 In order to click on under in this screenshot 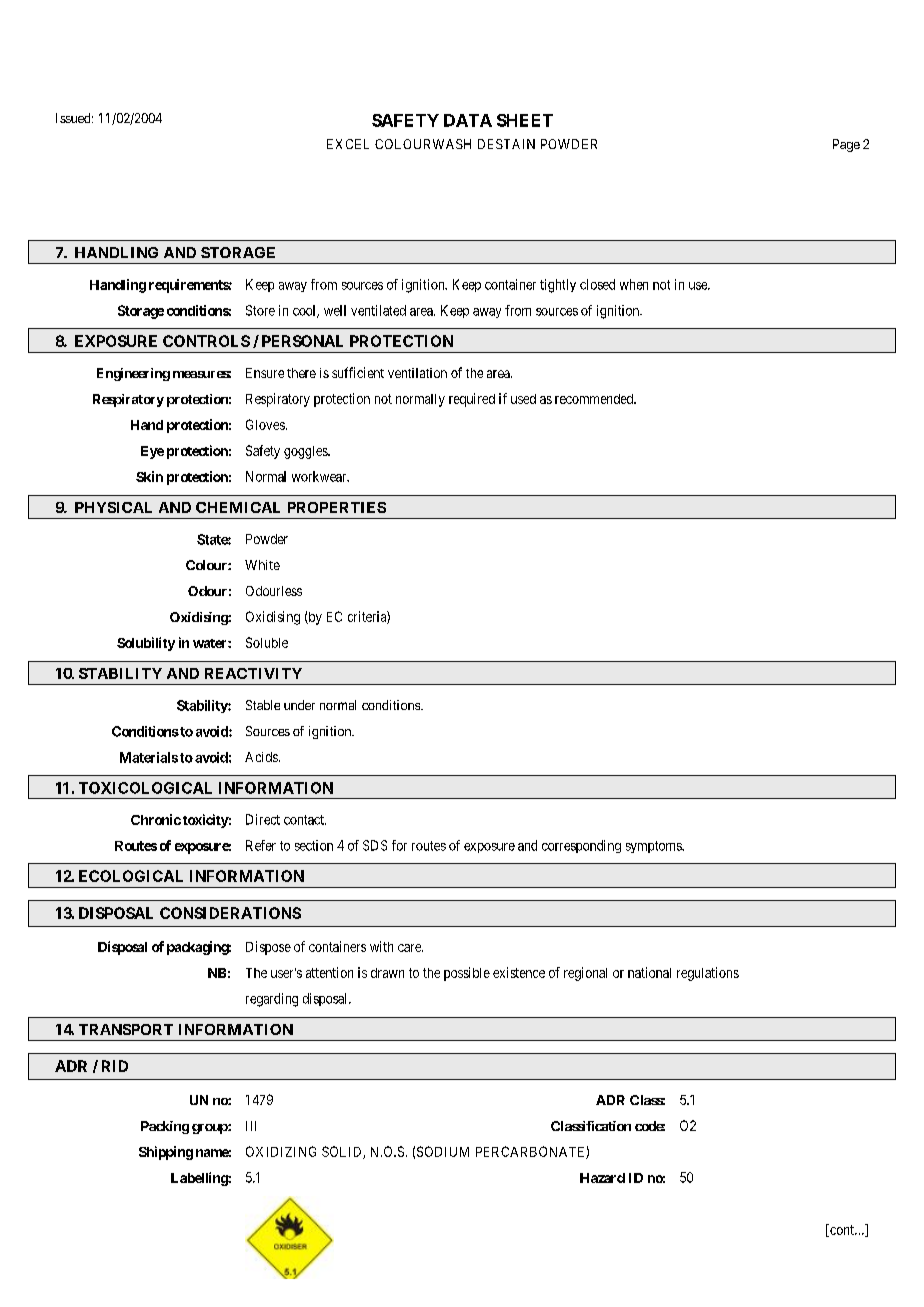, I will do `click(299, 705)`.
